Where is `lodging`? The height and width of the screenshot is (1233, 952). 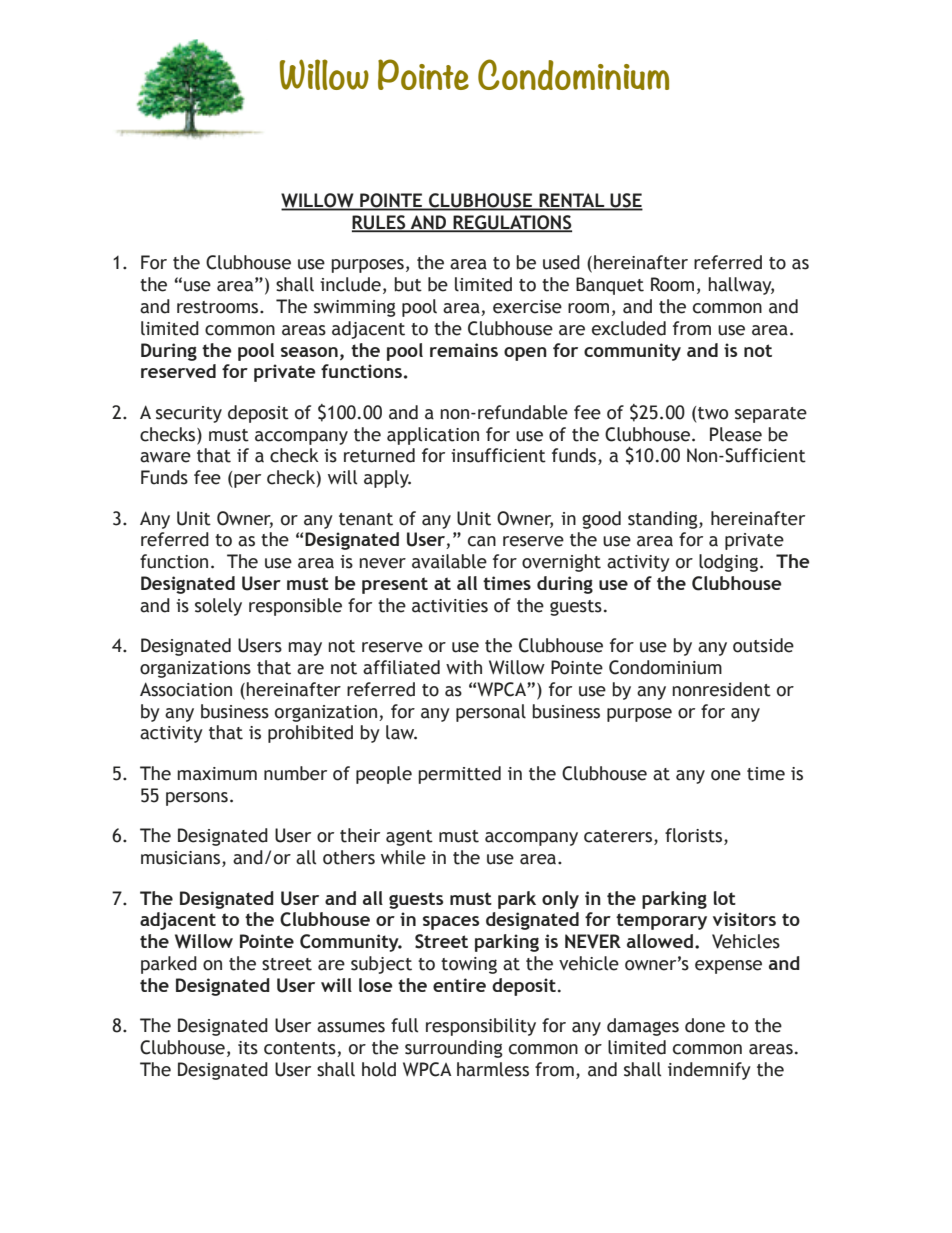
lodging is located at coordinates (730, 563).
